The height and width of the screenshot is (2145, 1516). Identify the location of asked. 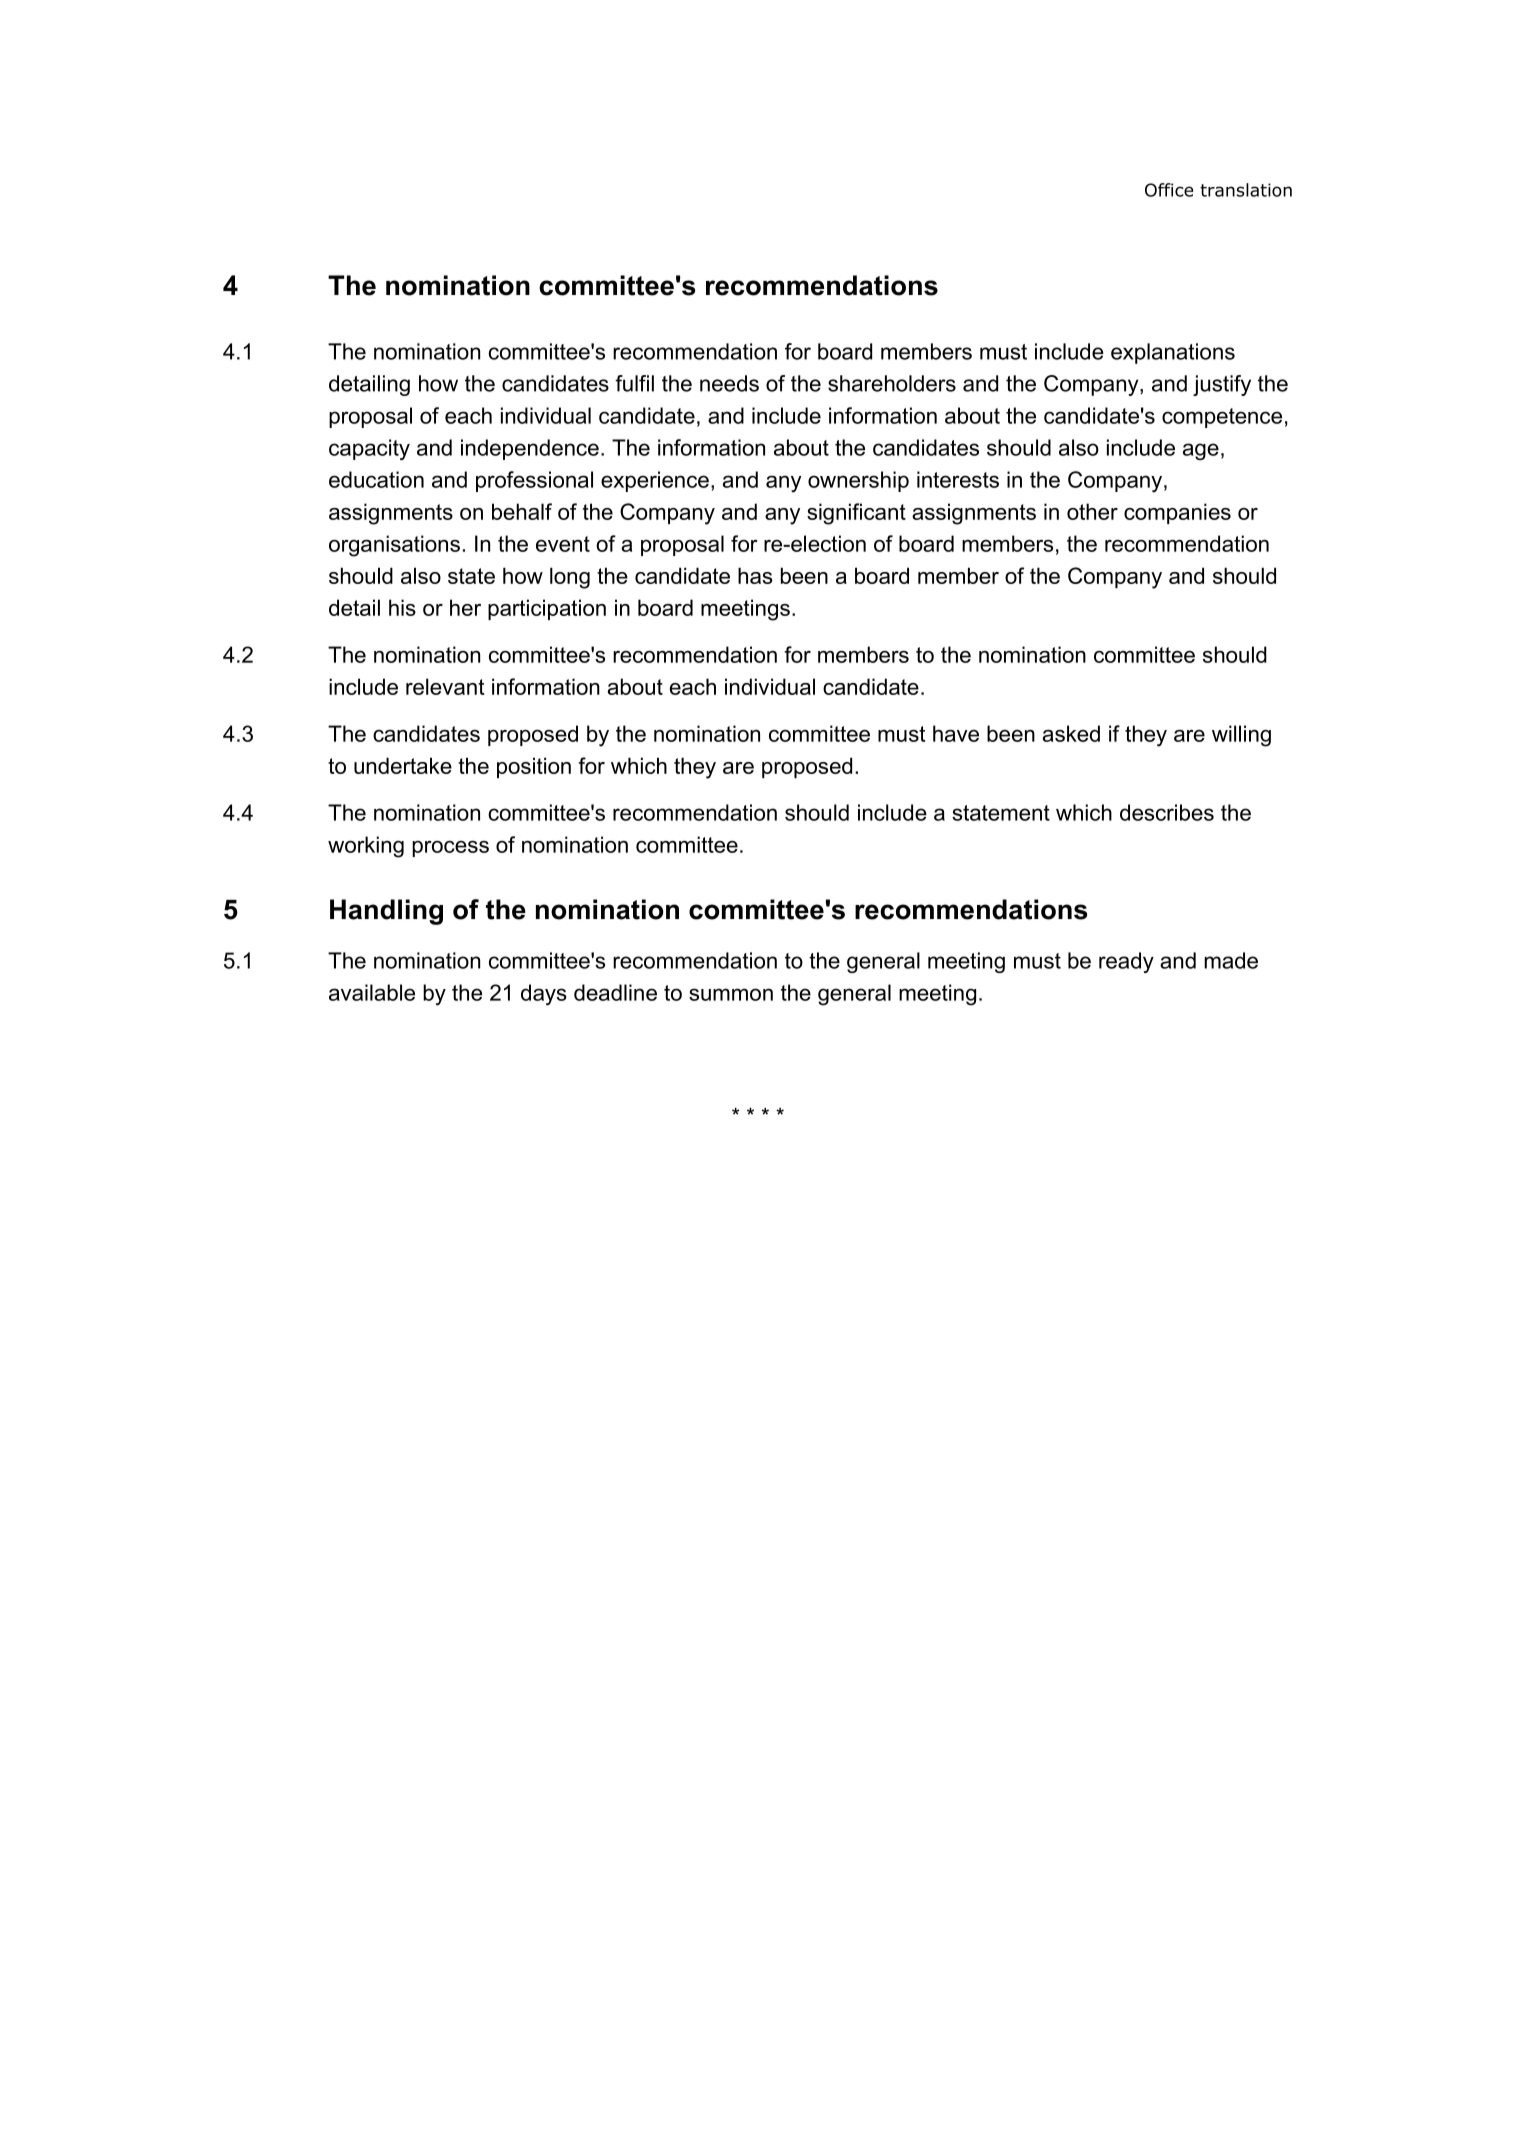
(1071, 733).
